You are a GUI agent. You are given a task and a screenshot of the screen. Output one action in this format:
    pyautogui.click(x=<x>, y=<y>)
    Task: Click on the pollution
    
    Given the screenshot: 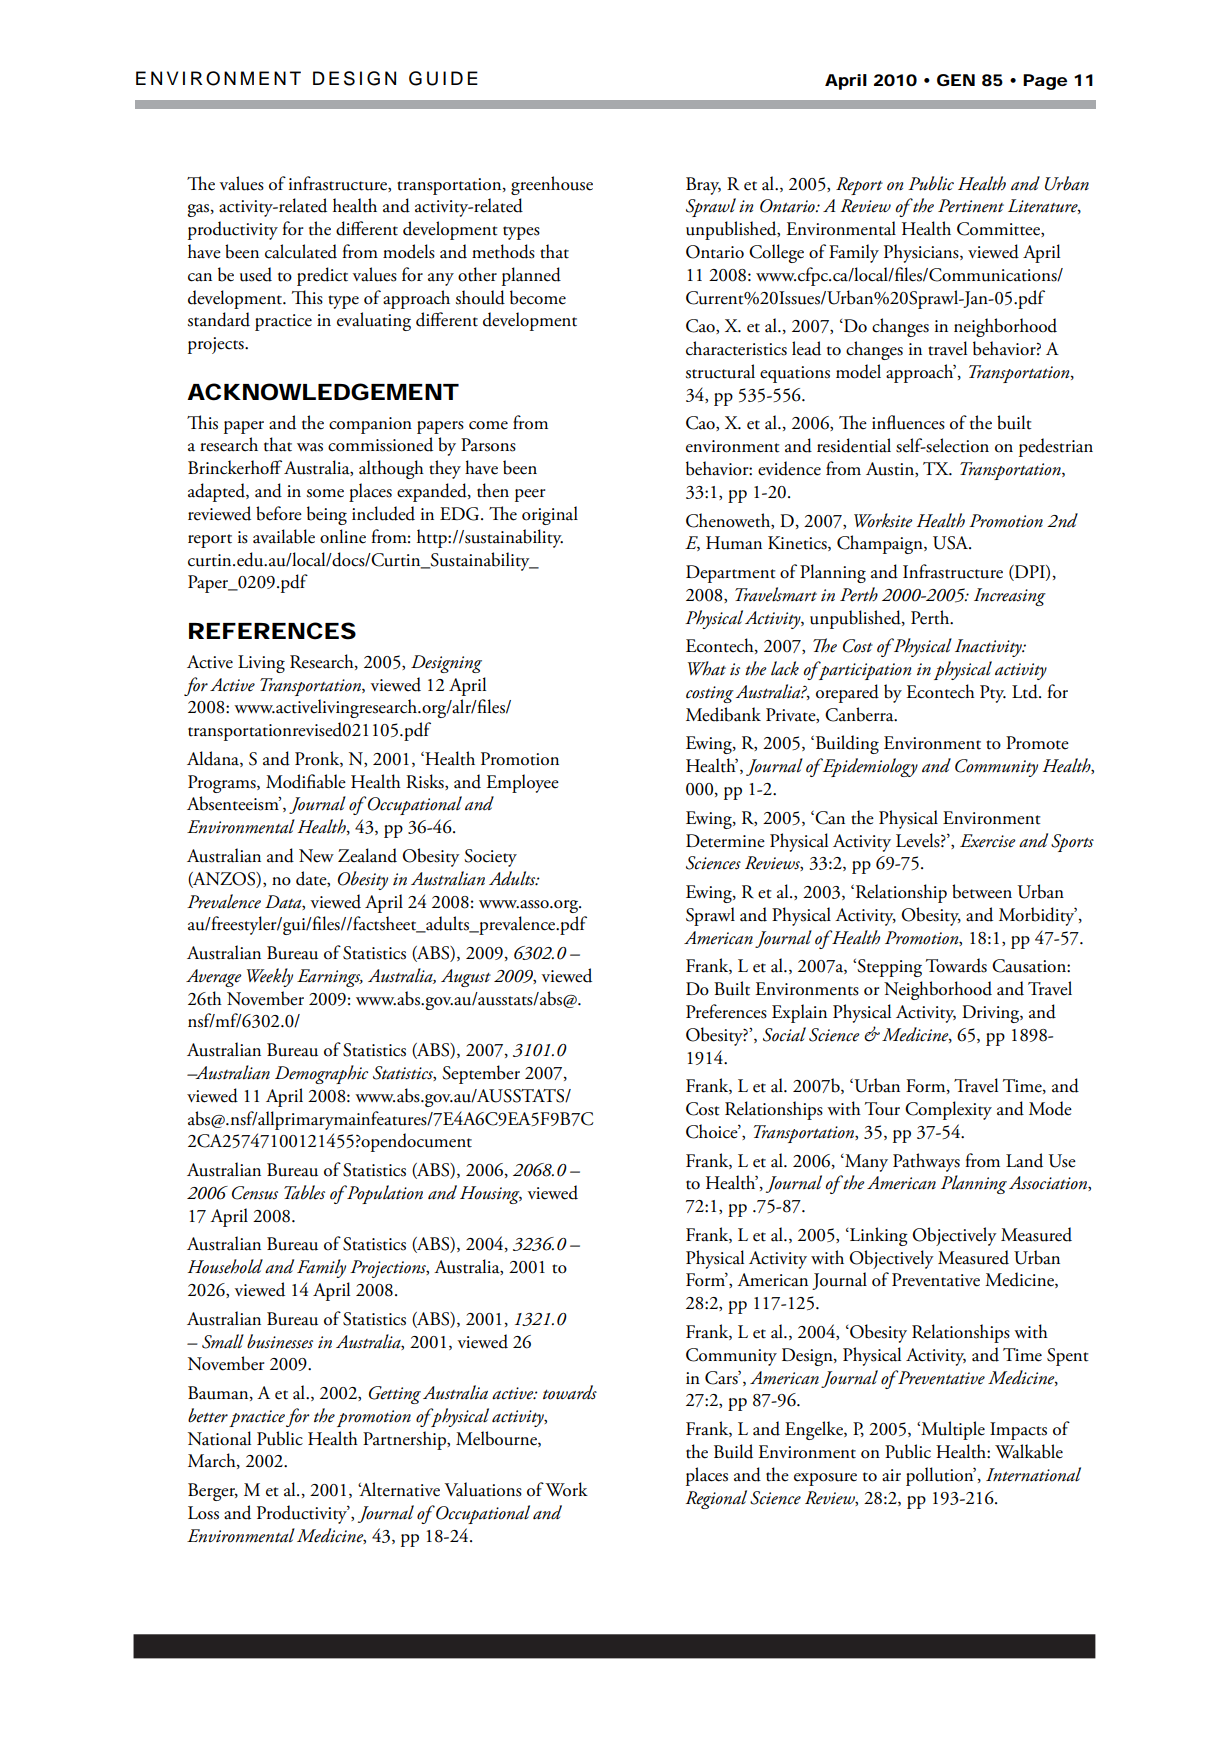 What is the action you would take?
    pyautogui.click(x=941, y=1476)
